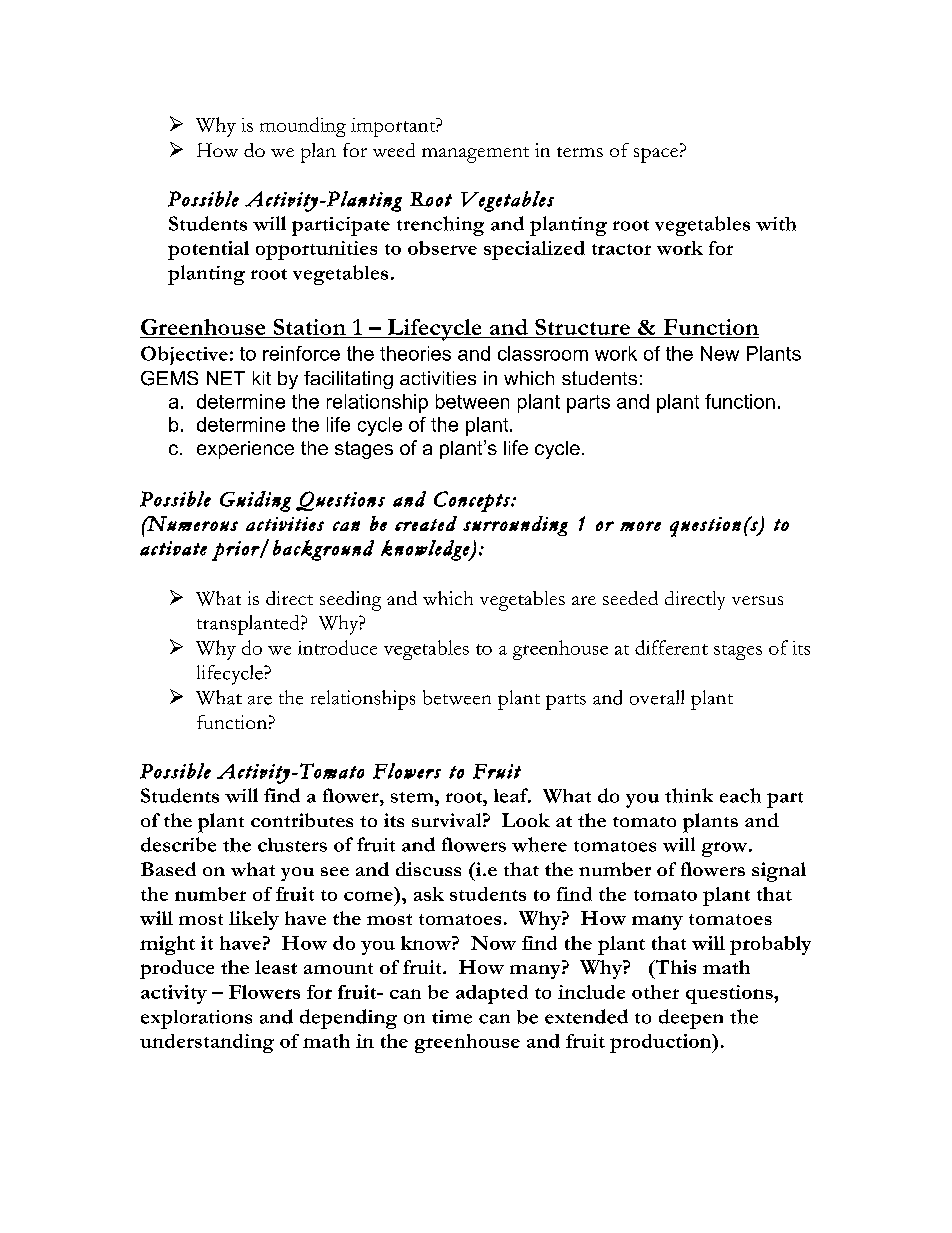 The image size is (952, 1233). I want to click on deepen, so click(691, 1019).
